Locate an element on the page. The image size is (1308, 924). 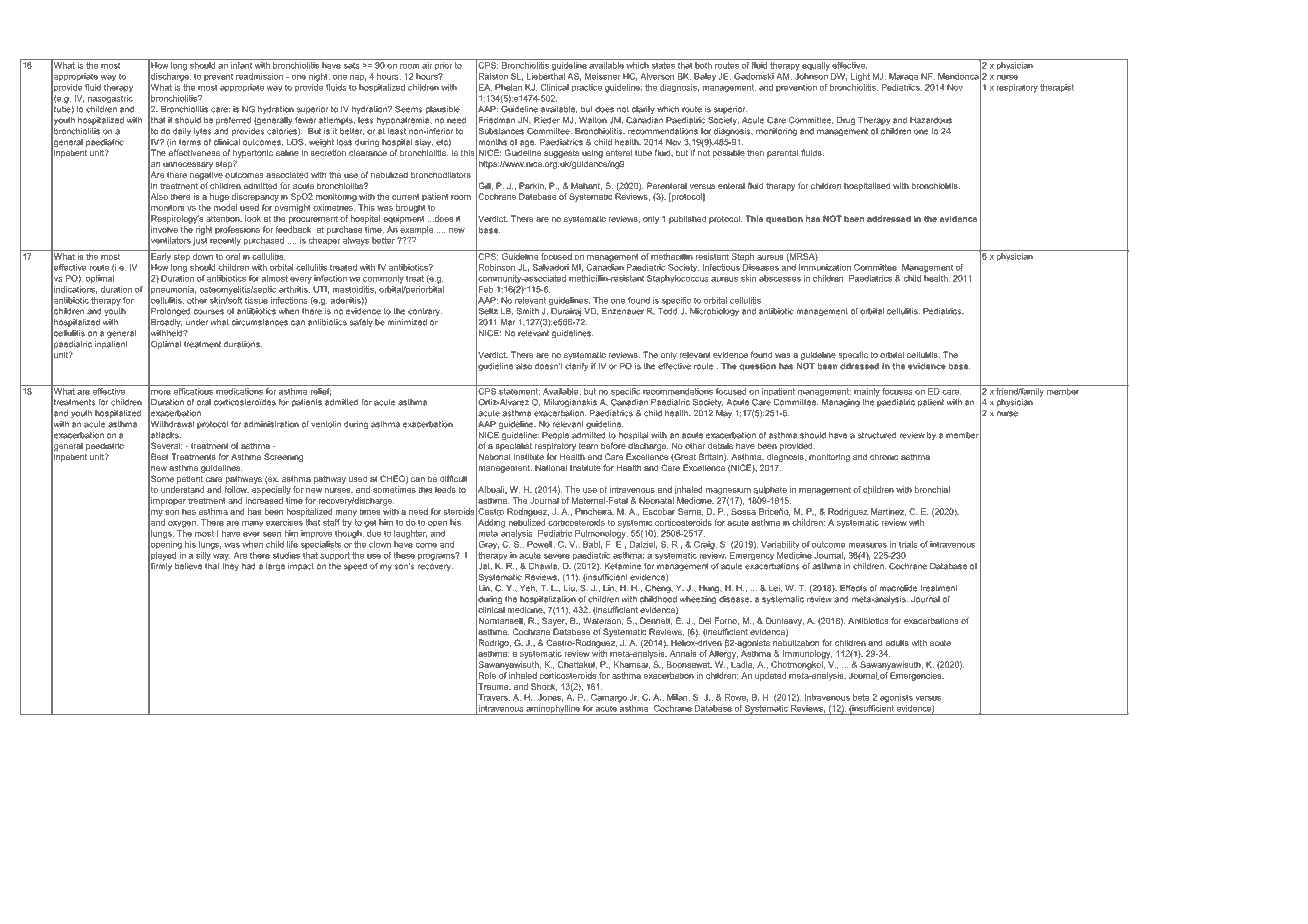
focuses is located at coordinates (897, 391).
